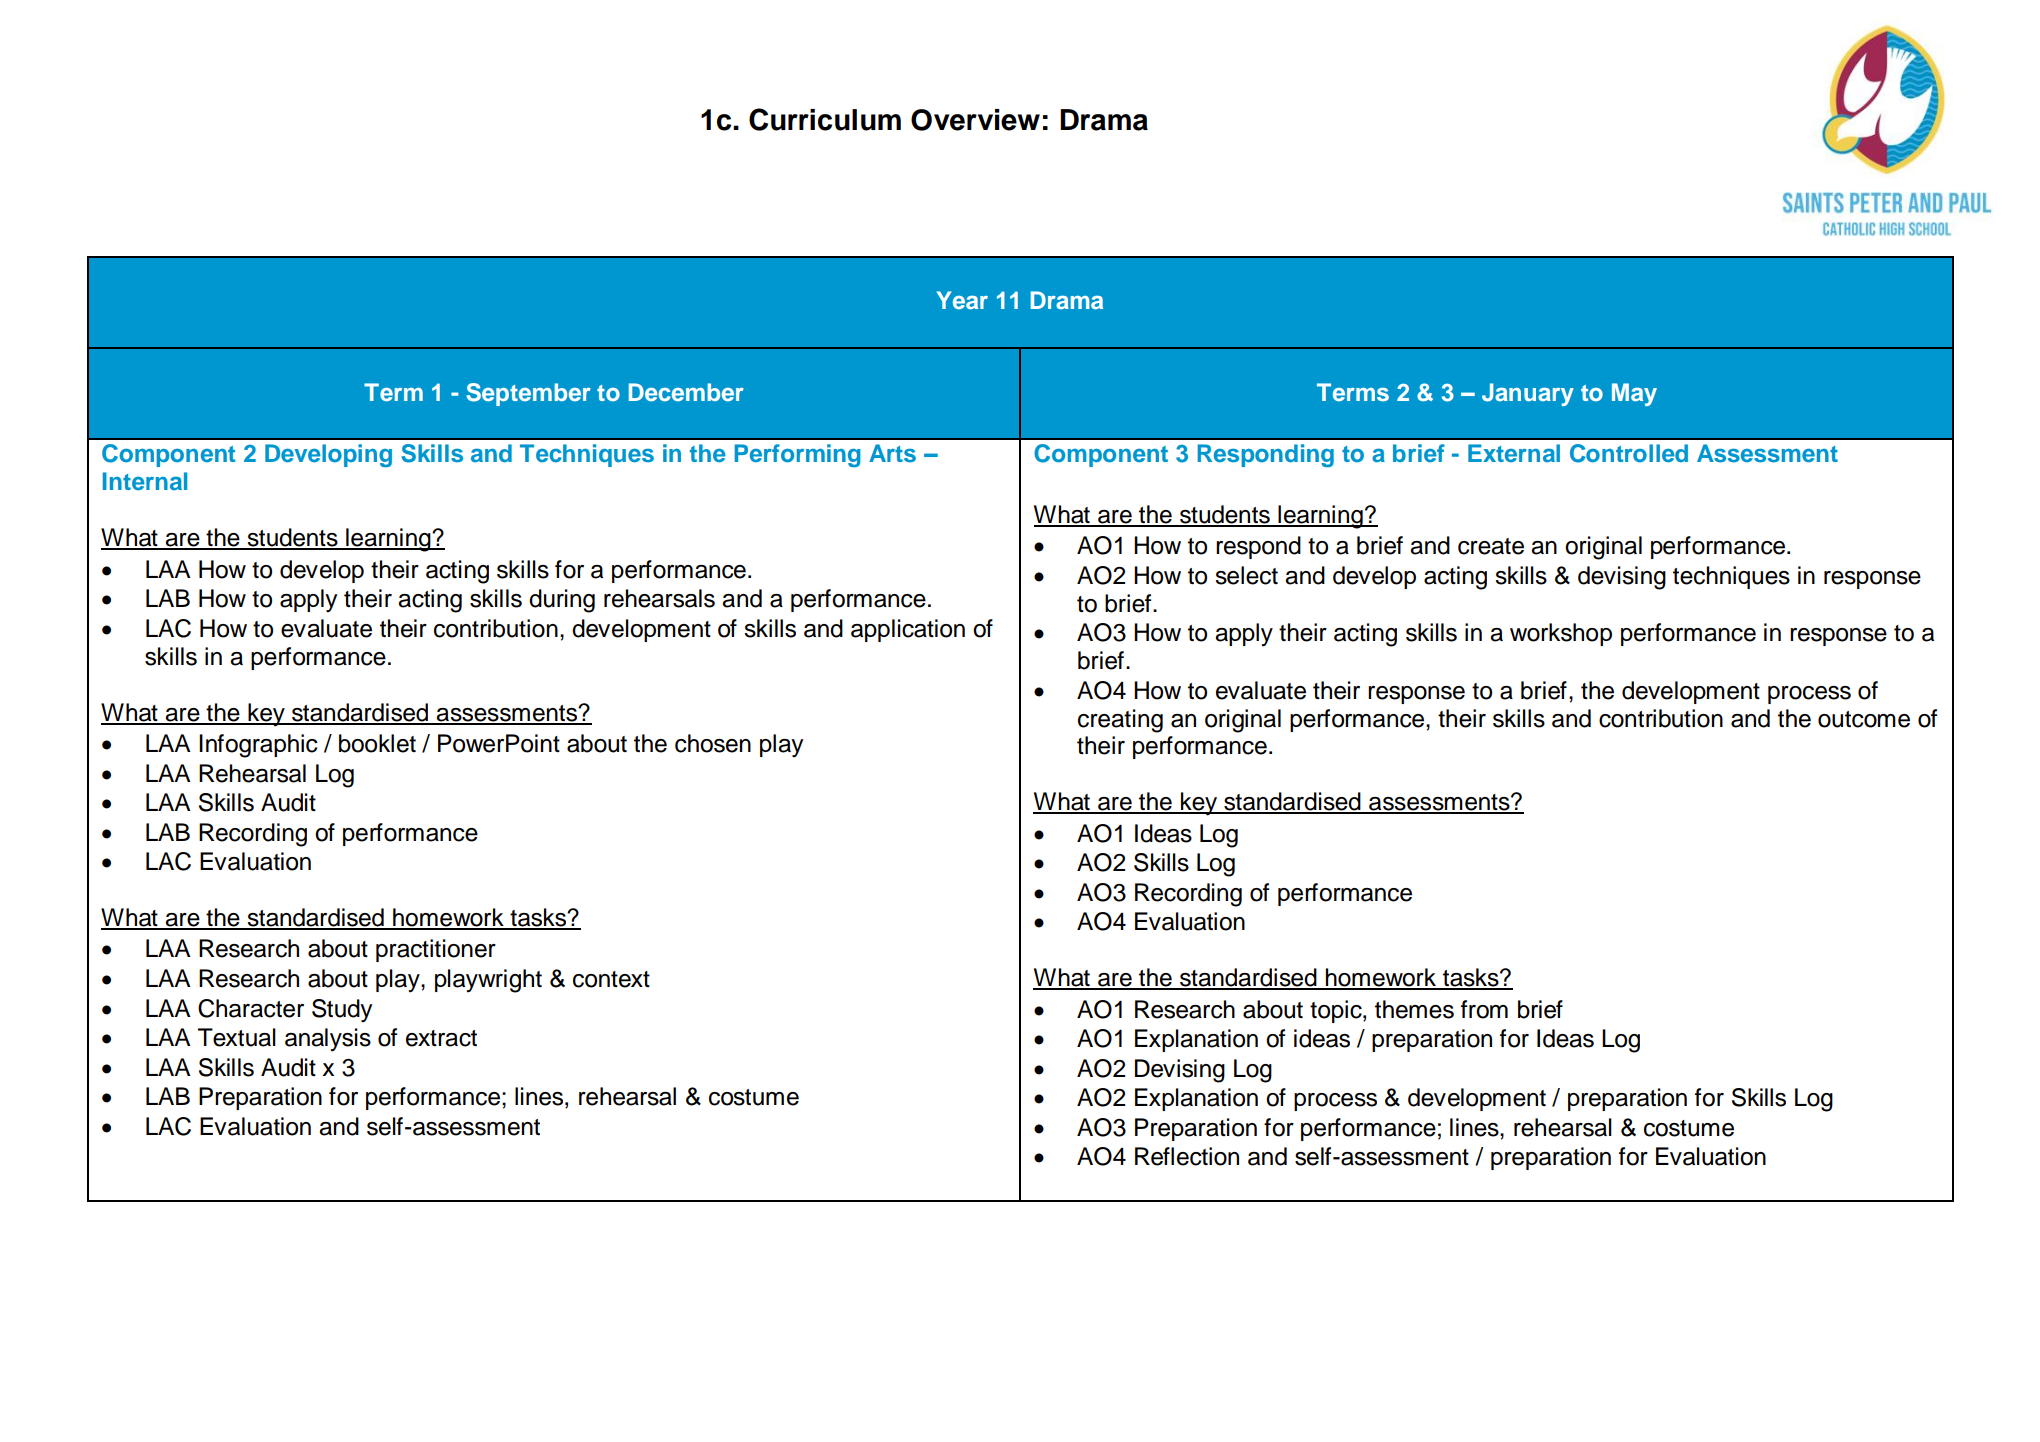  What do you see at coordinates (328, 1040) in the screenshot?
I see `analysis` at bounding box center [328, 1040].
